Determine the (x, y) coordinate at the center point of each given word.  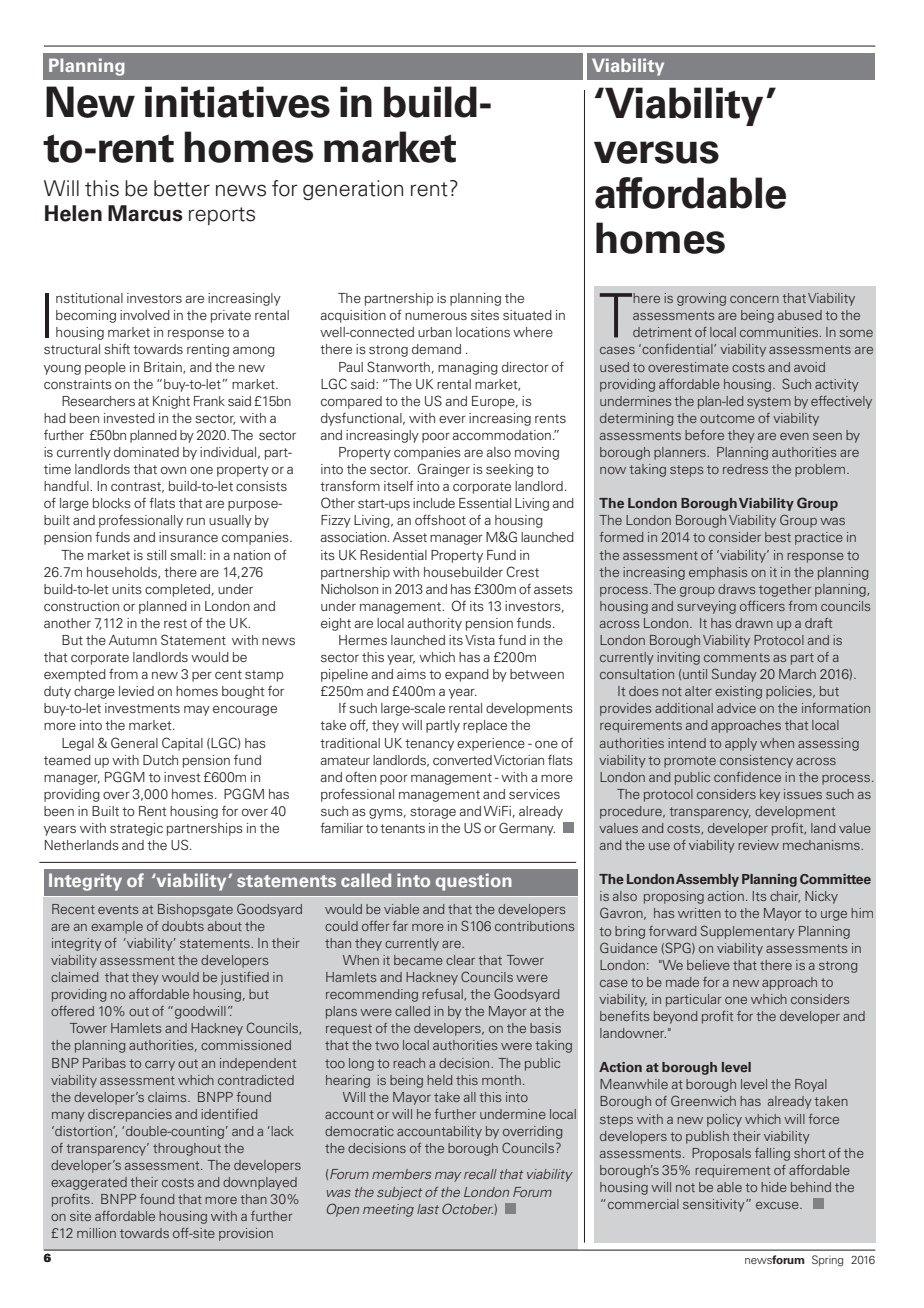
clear (460, 960)
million (96, 1233)
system (769, 403)
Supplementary (748, 932)
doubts (183, 926)
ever (452, 419)
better (182, 188)
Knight (171, 402)
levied (136, 691)
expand (467, 675)
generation (353, 190)
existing (738, 692)
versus (656, 152)
